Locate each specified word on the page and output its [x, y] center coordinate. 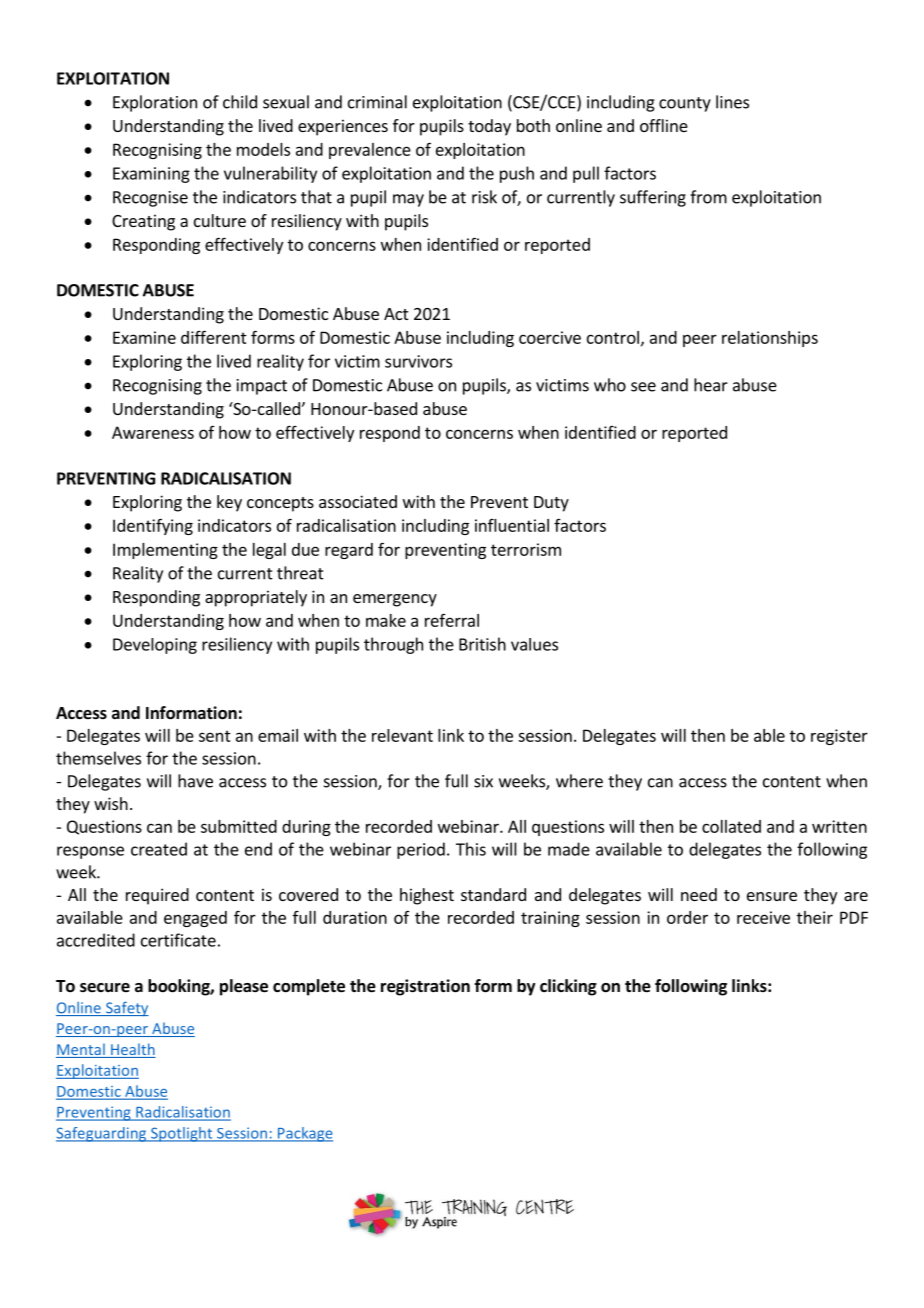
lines [732, 102]
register [839, 737]
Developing [155, 646]
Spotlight [182, 1134]
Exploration [155, 103]
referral [452, 620]
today [489, 127]
